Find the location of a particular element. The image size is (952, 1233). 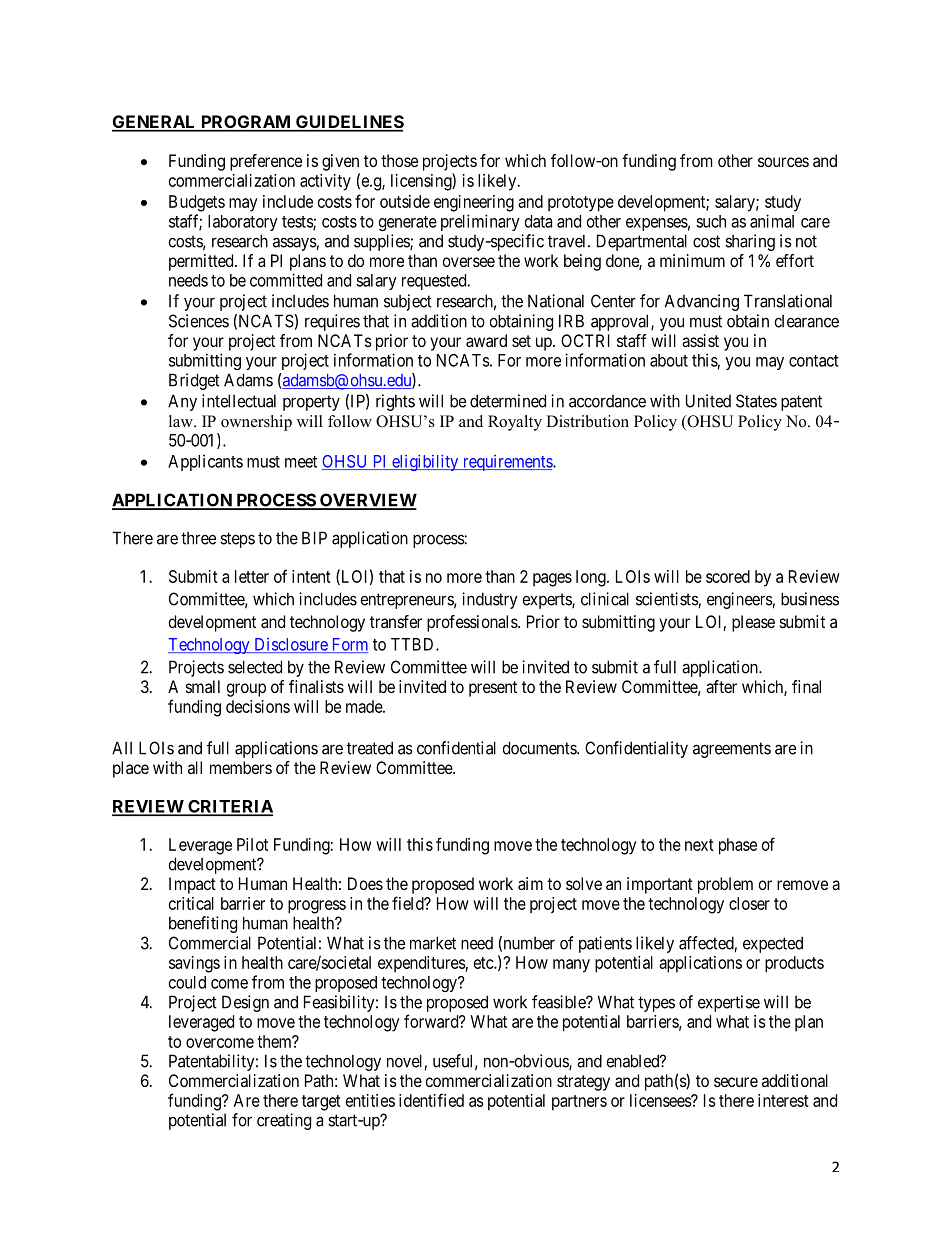

members is located at coordinates (241, 767).
